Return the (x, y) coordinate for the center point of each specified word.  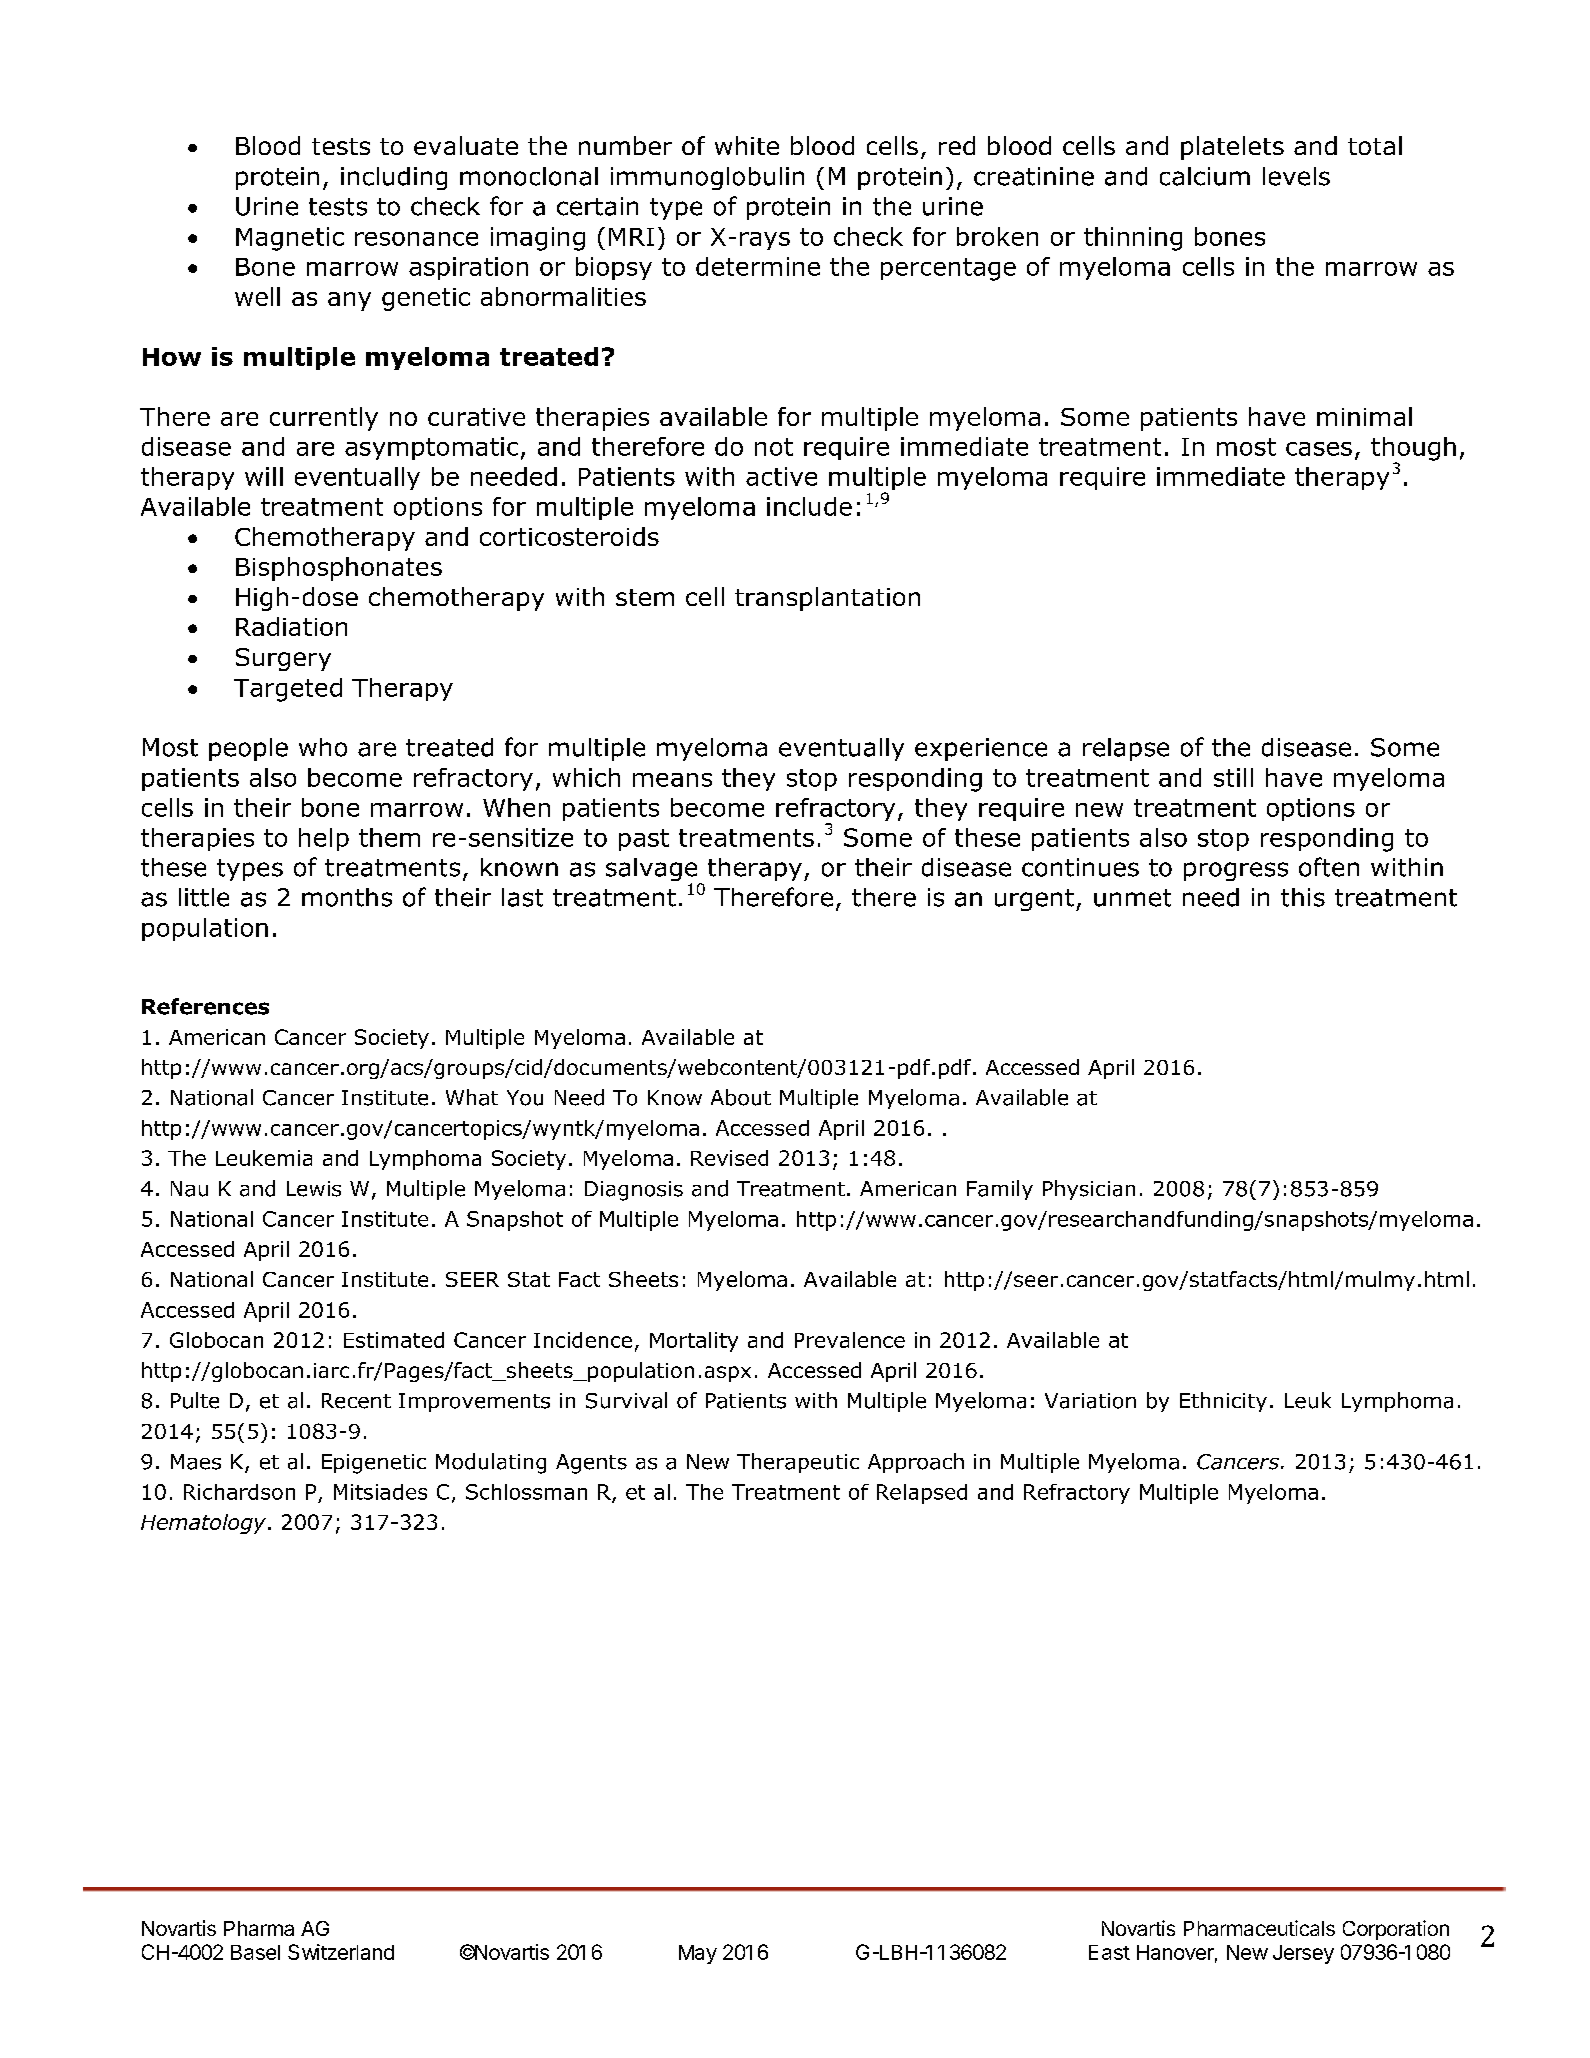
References (205, 1006)
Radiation (291, 626)
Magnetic (290, 239)
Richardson (239, 1492)
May (698, 1954)
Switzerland (341, 1952)
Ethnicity (1223, 1402)
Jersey (1303, 1954)
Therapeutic (798, 1463)
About (741, 1097)
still (1233, 777)
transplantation (827, 599)
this (1303, 897)
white (747, 145)
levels (1296, 176)
